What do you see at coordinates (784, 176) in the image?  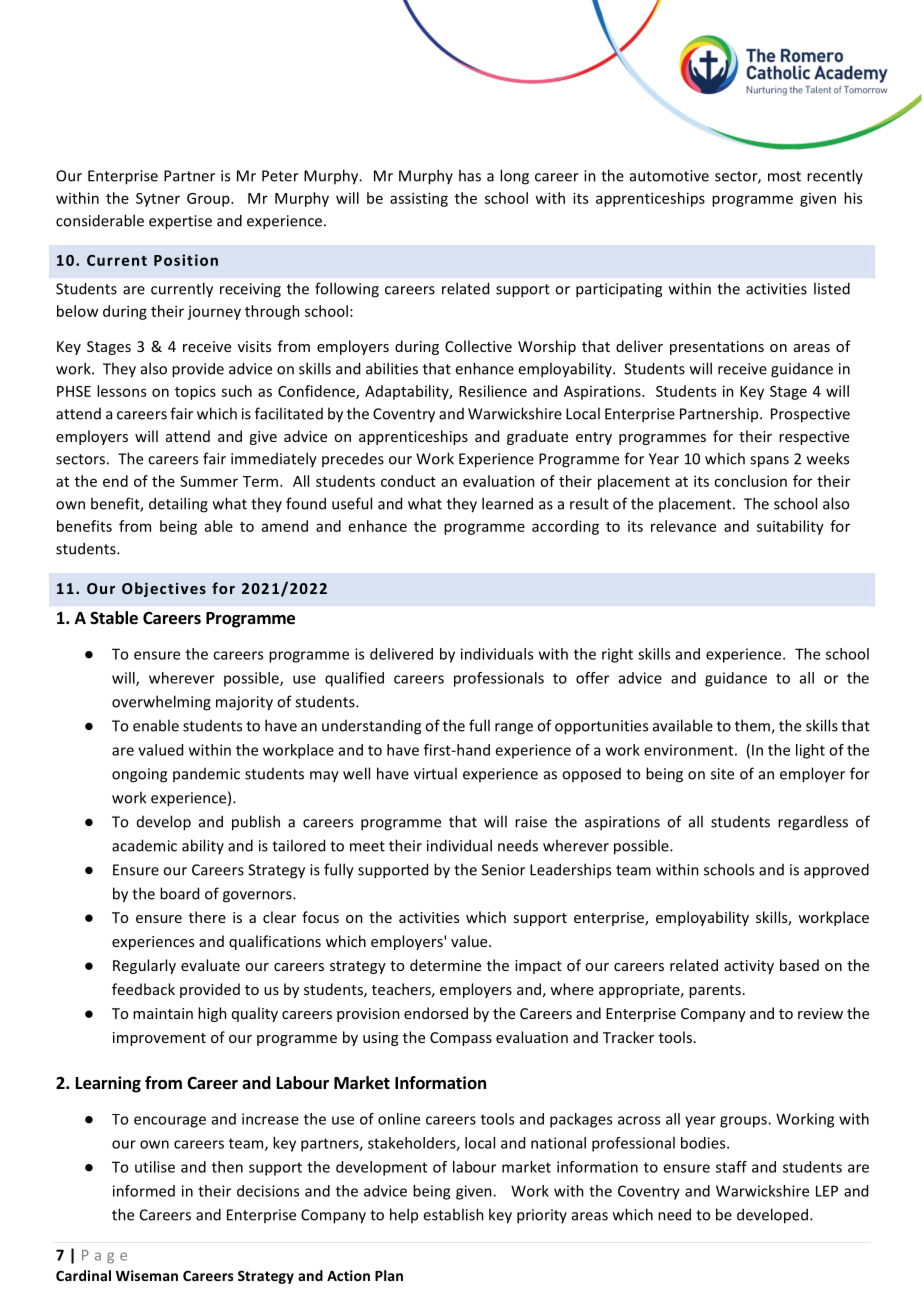 I see `most` at bounding box center [784, 176].
